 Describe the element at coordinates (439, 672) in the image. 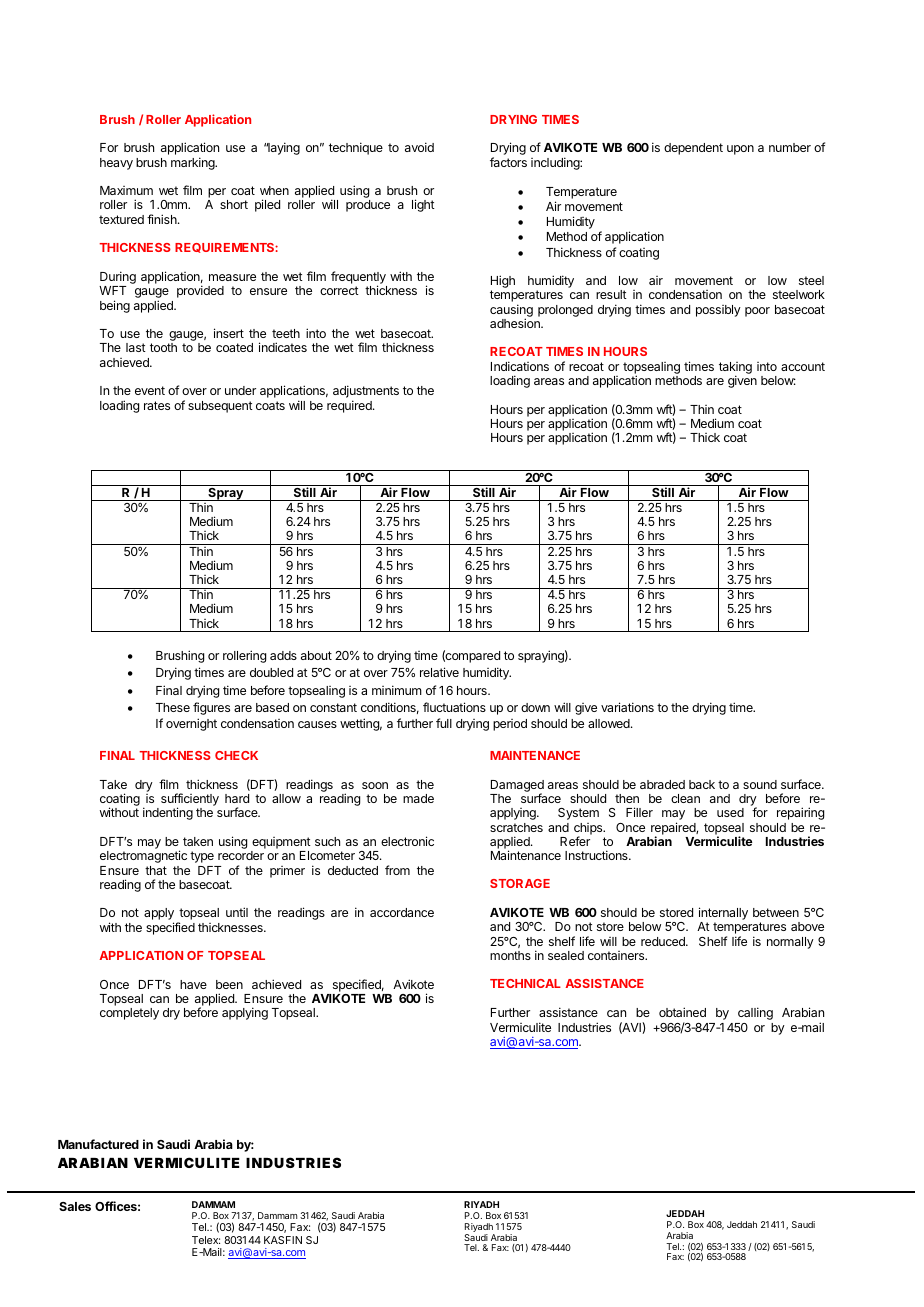

I see `relative` at that location.
